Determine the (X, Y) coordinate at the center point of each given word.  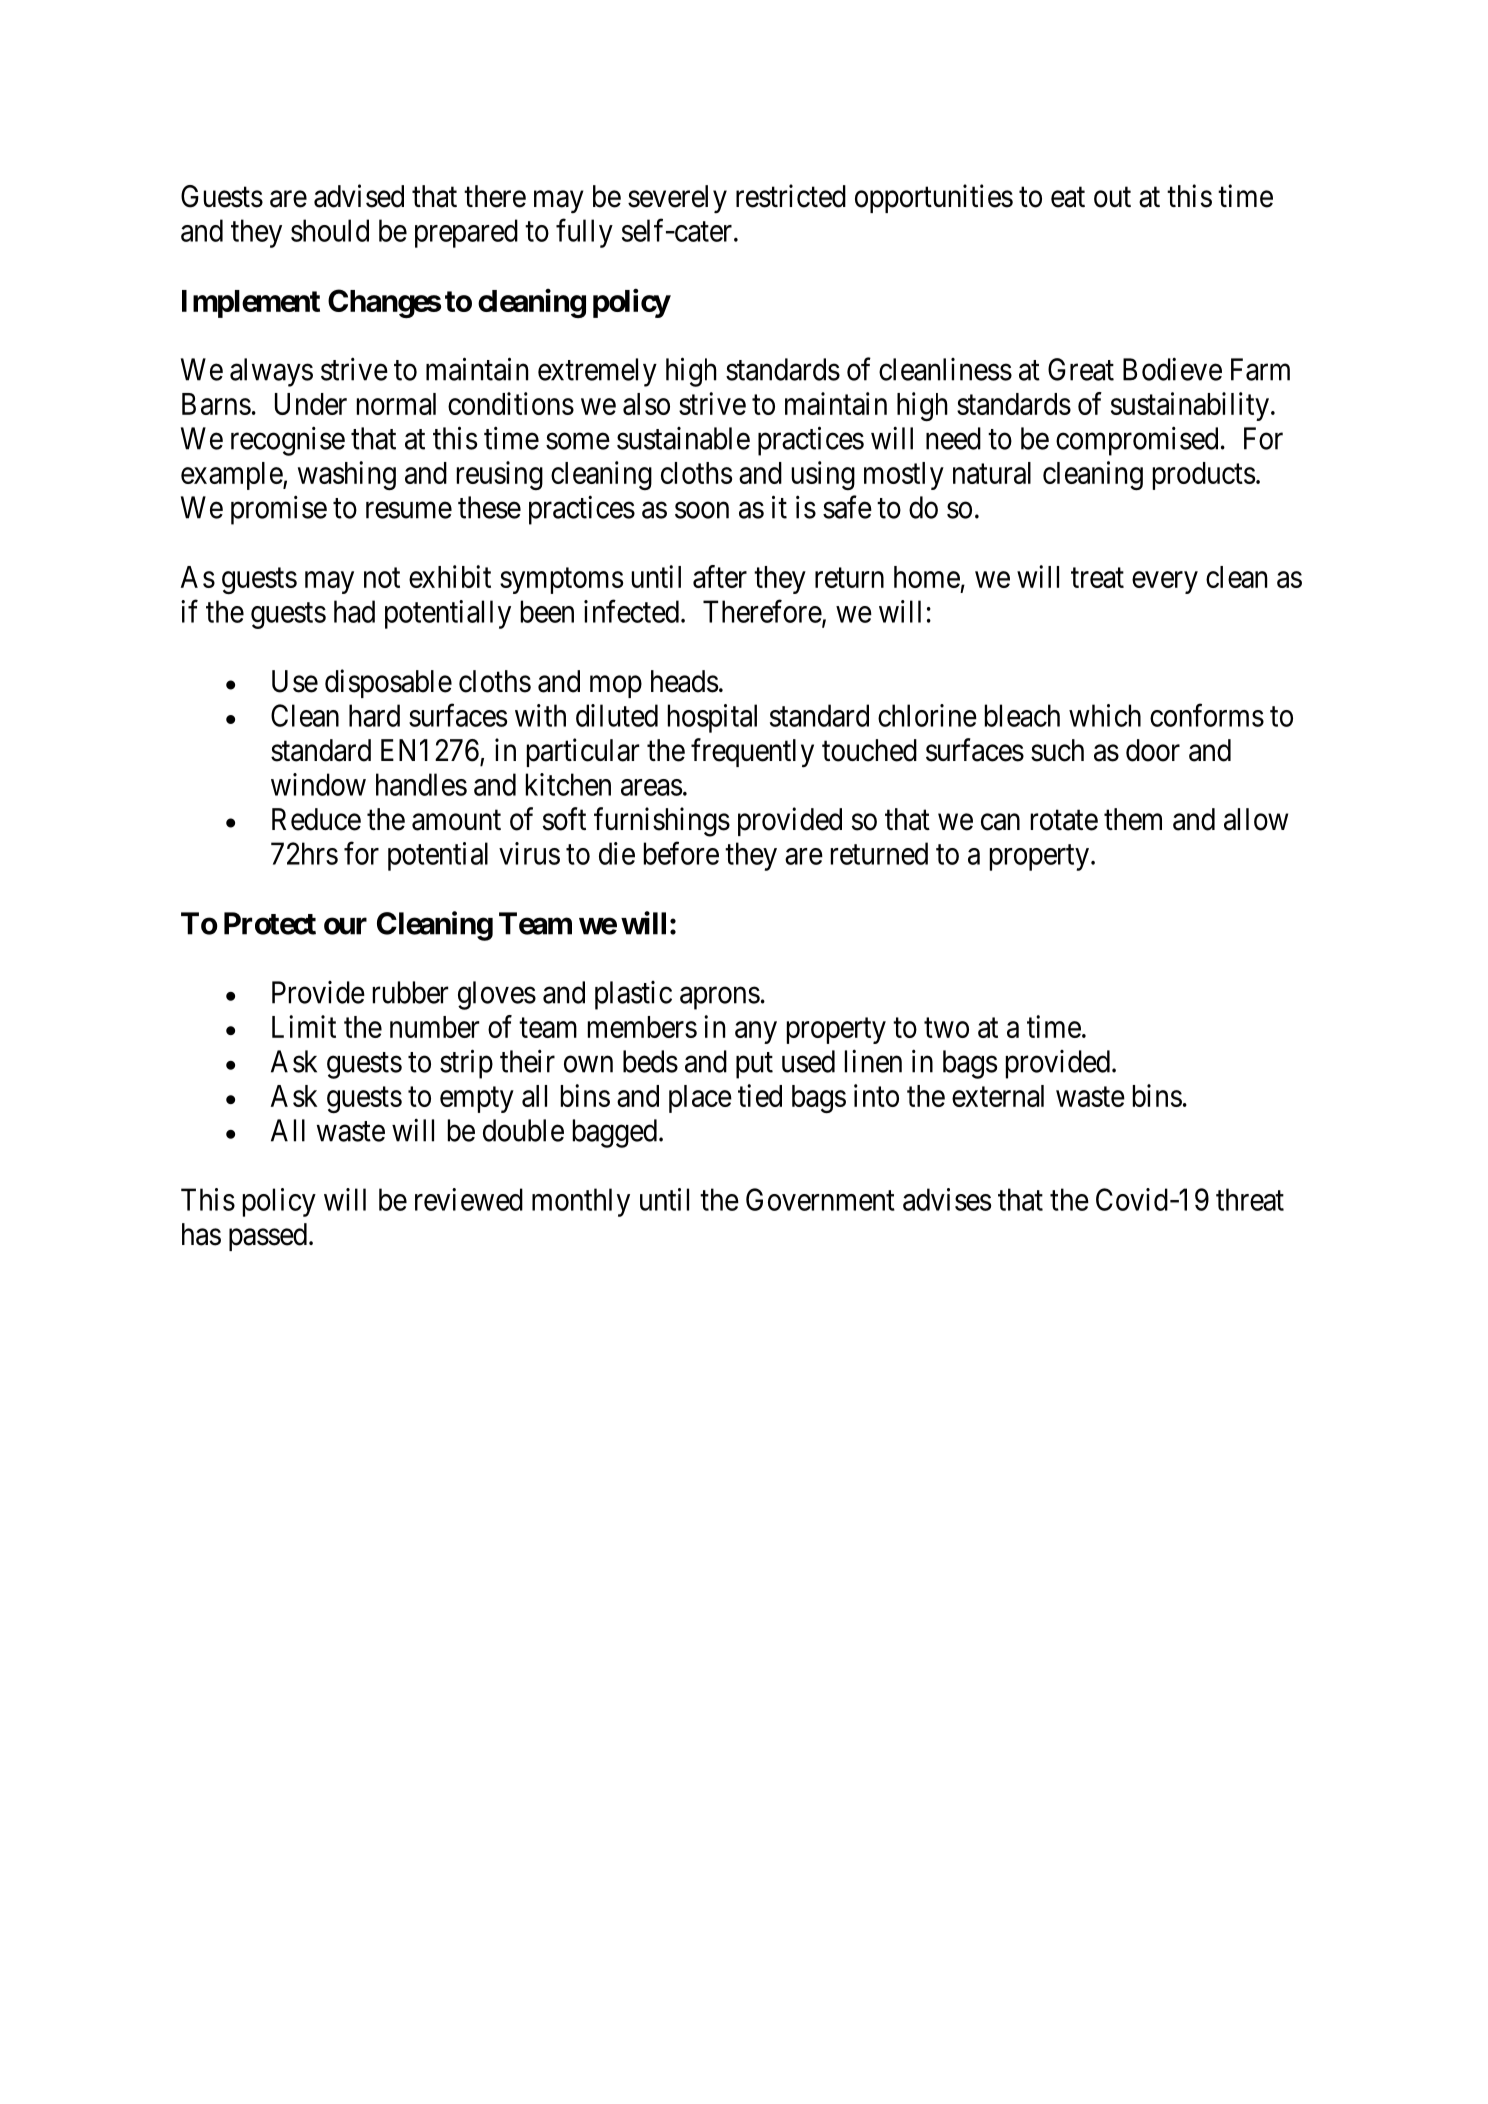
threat (1250, 1199)
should (330, 230)
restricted (791, 196)
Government (820, 1199)
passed (268, 1237)
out (1112, 197)
